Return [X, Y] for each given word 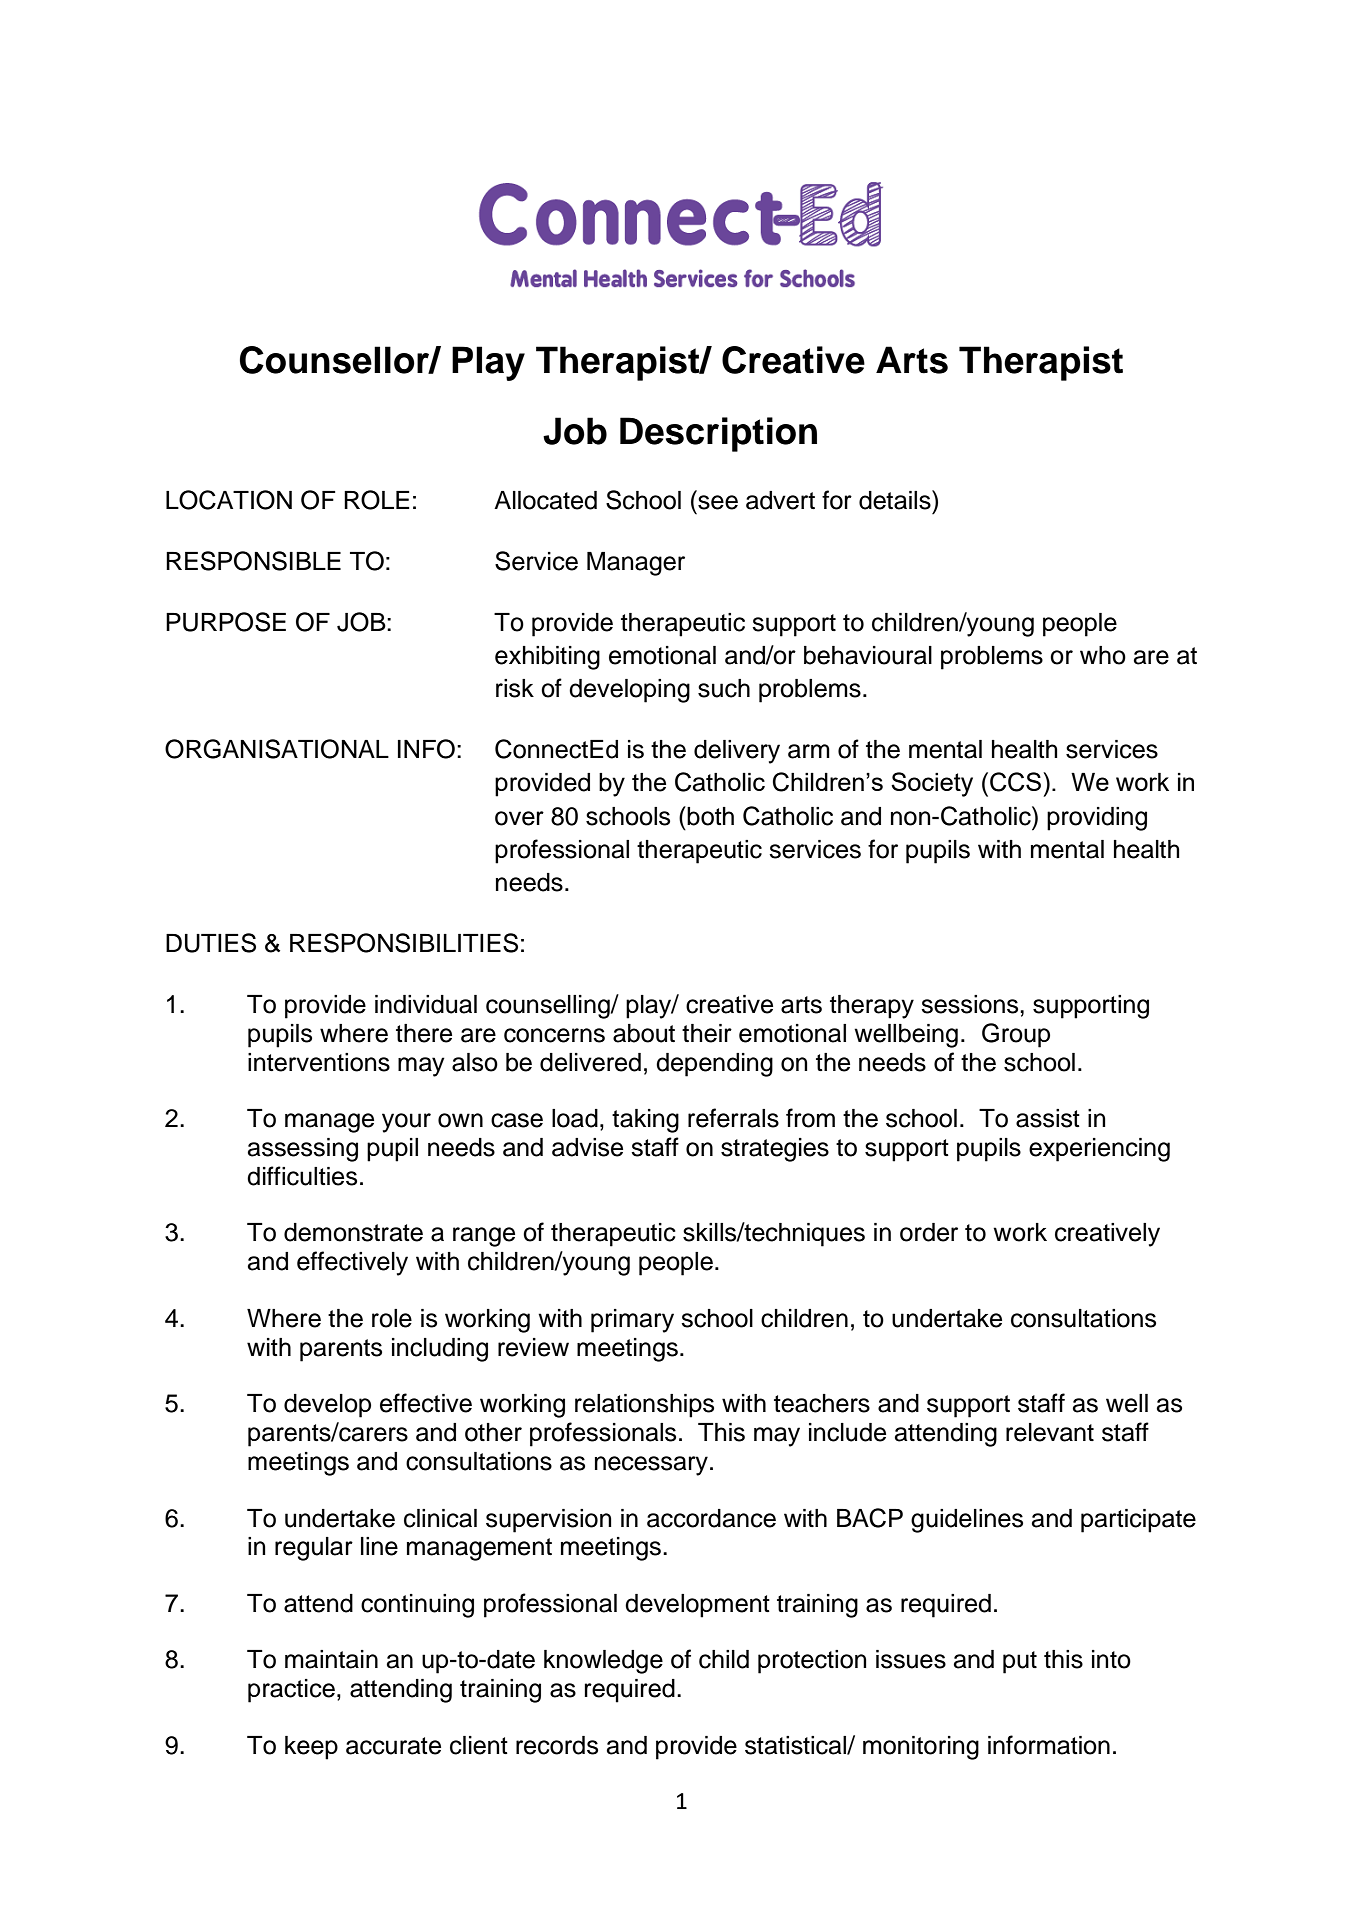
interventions [319, 1062]
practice [291, 1691]
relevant [1050, 1432]
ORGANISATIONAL [277, 749]
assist [1048, 1118]
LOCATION [229, 500]
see [718, 502]
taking [645, 1121]
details [896, 500]
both [710, 816]
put [1020, 1662]
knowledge [603, 1662]
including [440, 1350]
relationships [644, 1406]
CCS [1015, 782]
